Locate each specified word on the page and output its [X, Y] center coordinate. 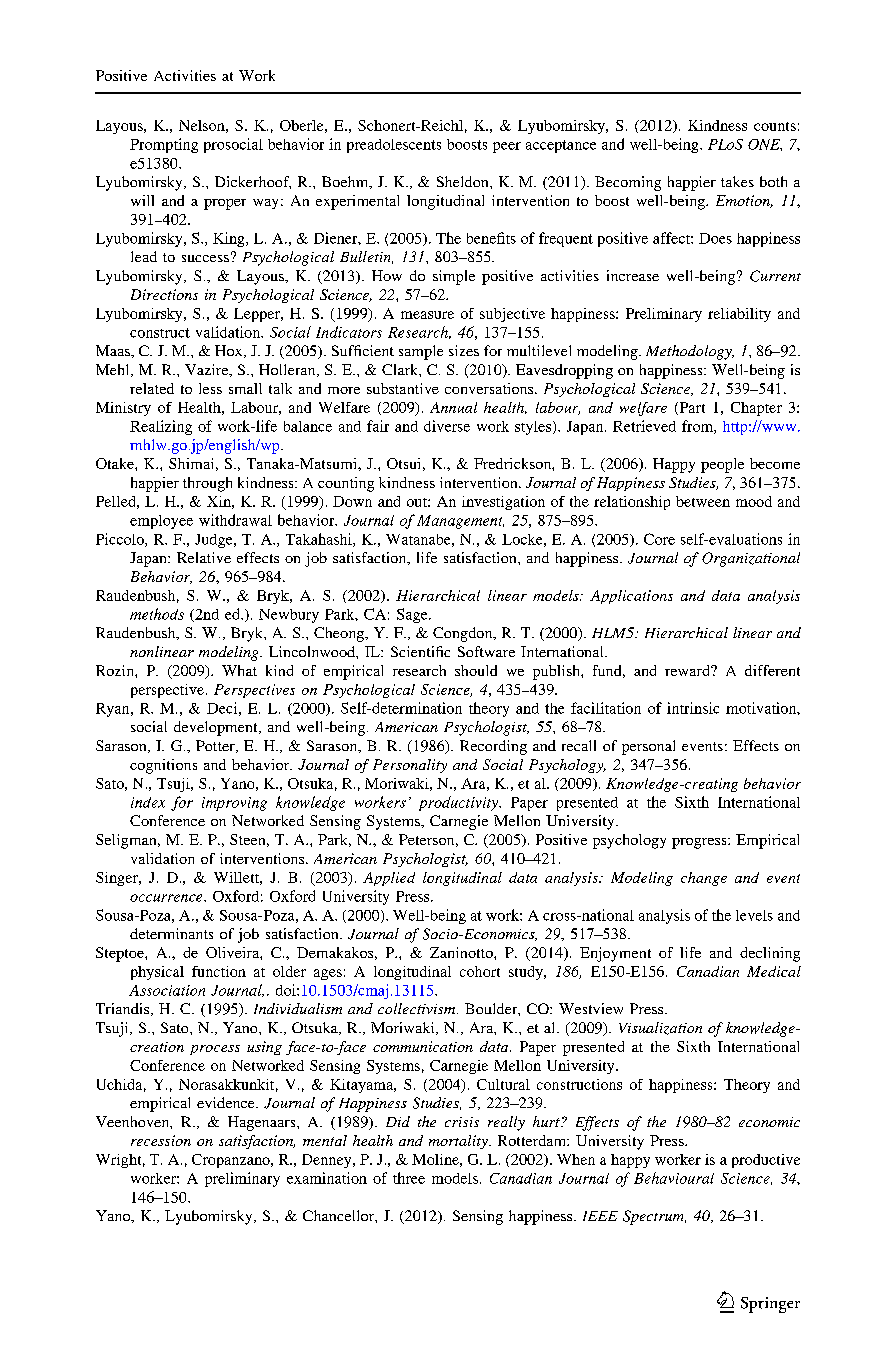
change [704, 879]
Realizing [161, 427]
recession [161, 1140]
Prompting [164, 145]
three [409, 1178]
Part [691, 408]
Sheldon [464, 181]
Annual [453, 407]
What [239, 670]
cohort [480, 971]
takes [737, 181]
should [476, 670]
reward [688, 670]
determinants [171, 933]
